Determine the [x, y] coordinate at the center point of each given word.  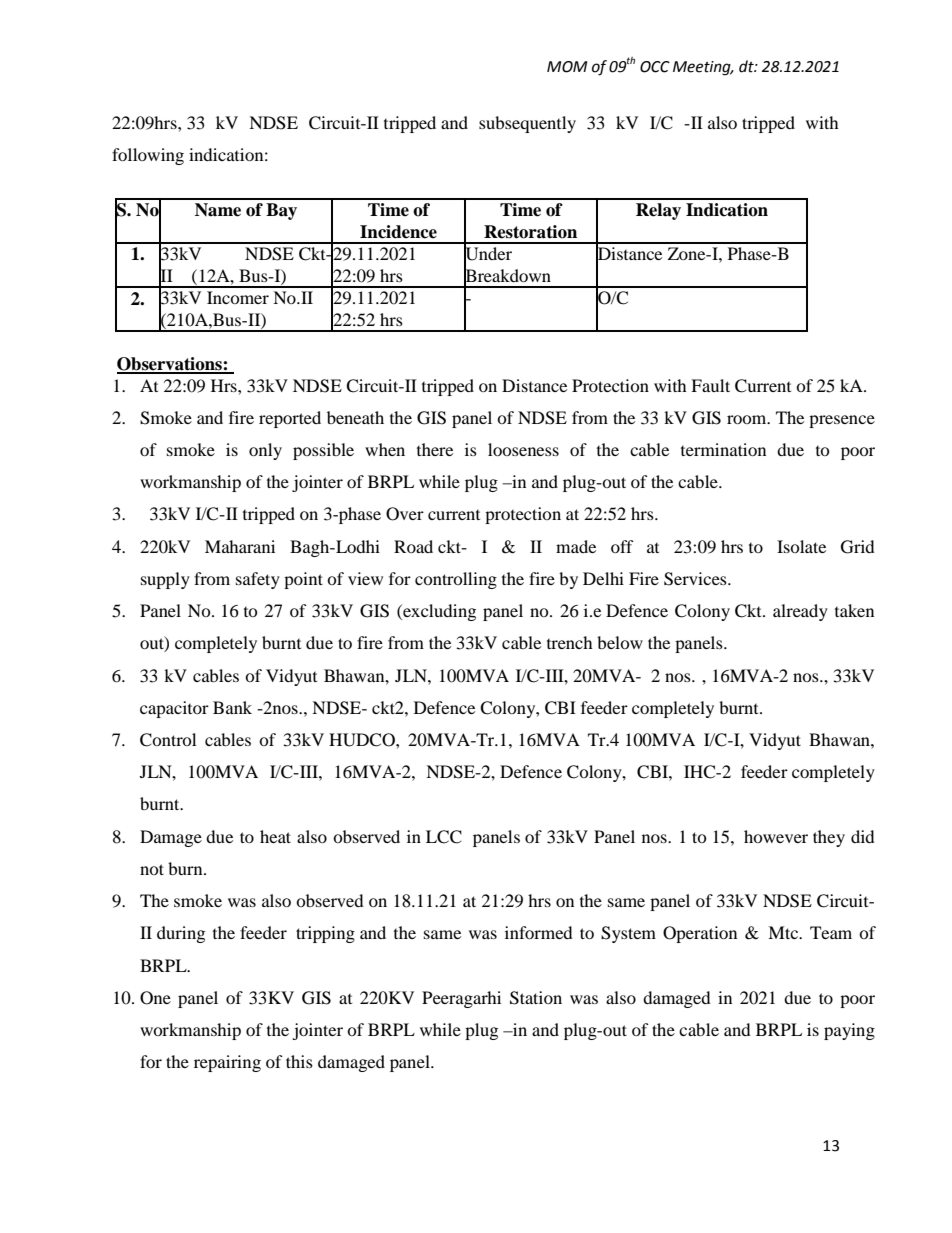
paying [849, 1031]
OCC [655, 67]
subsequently [527, 124]
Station [536, 998]
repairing [227, 1063]
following [148, 156]
